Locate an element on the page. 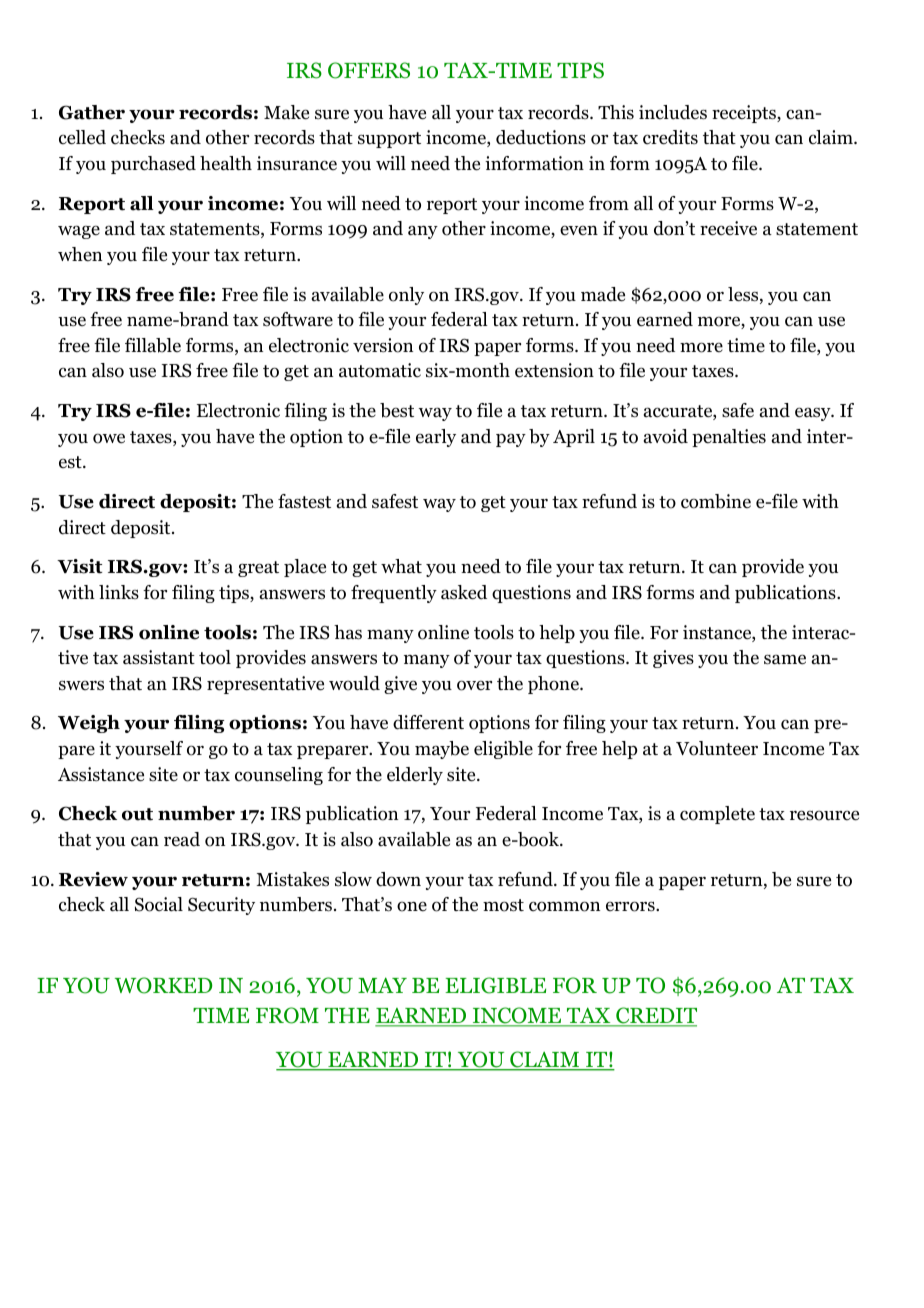  over is located at coordinates (474, 685).
